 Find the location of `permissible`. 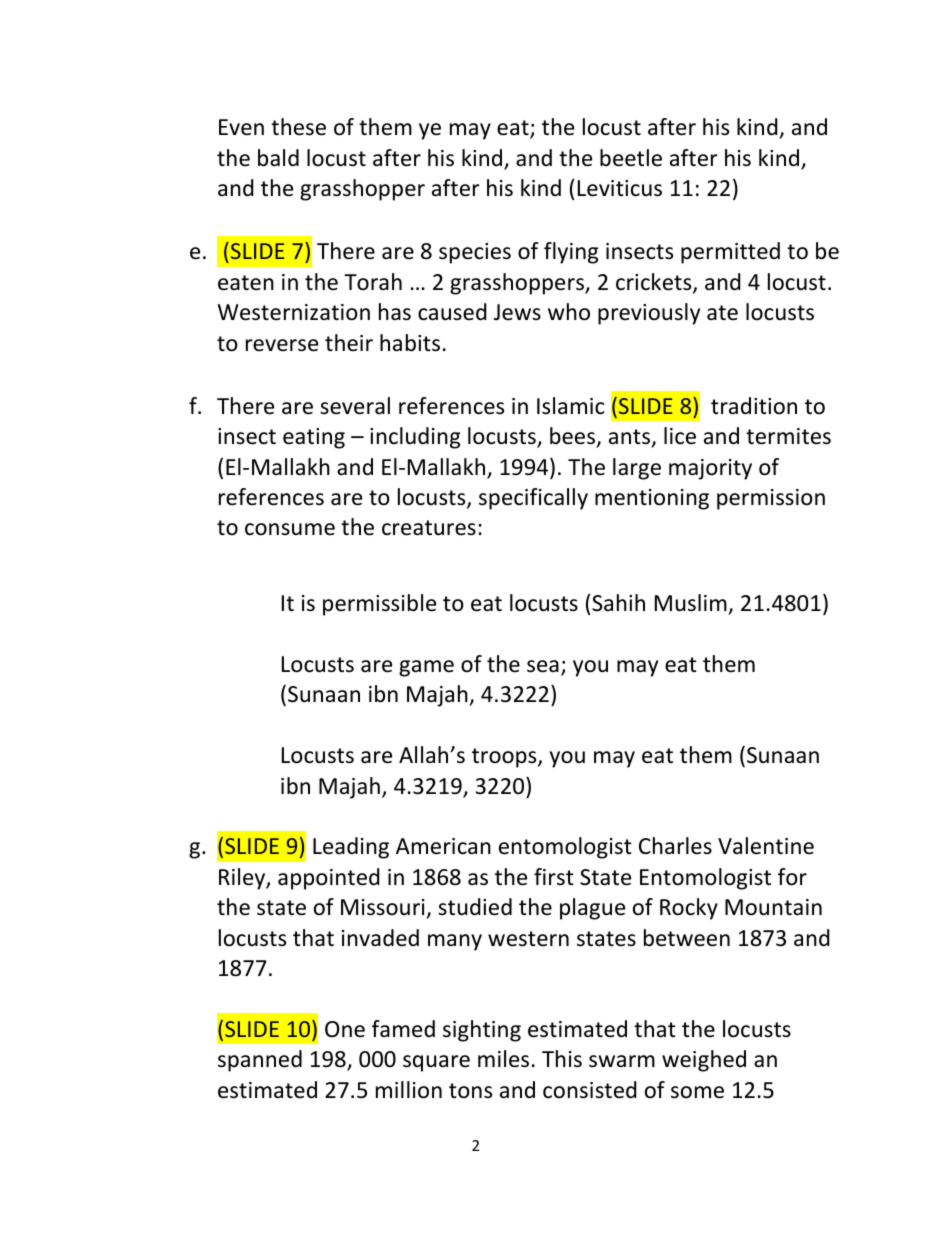

permissible is located at coordinates (379, 605).
